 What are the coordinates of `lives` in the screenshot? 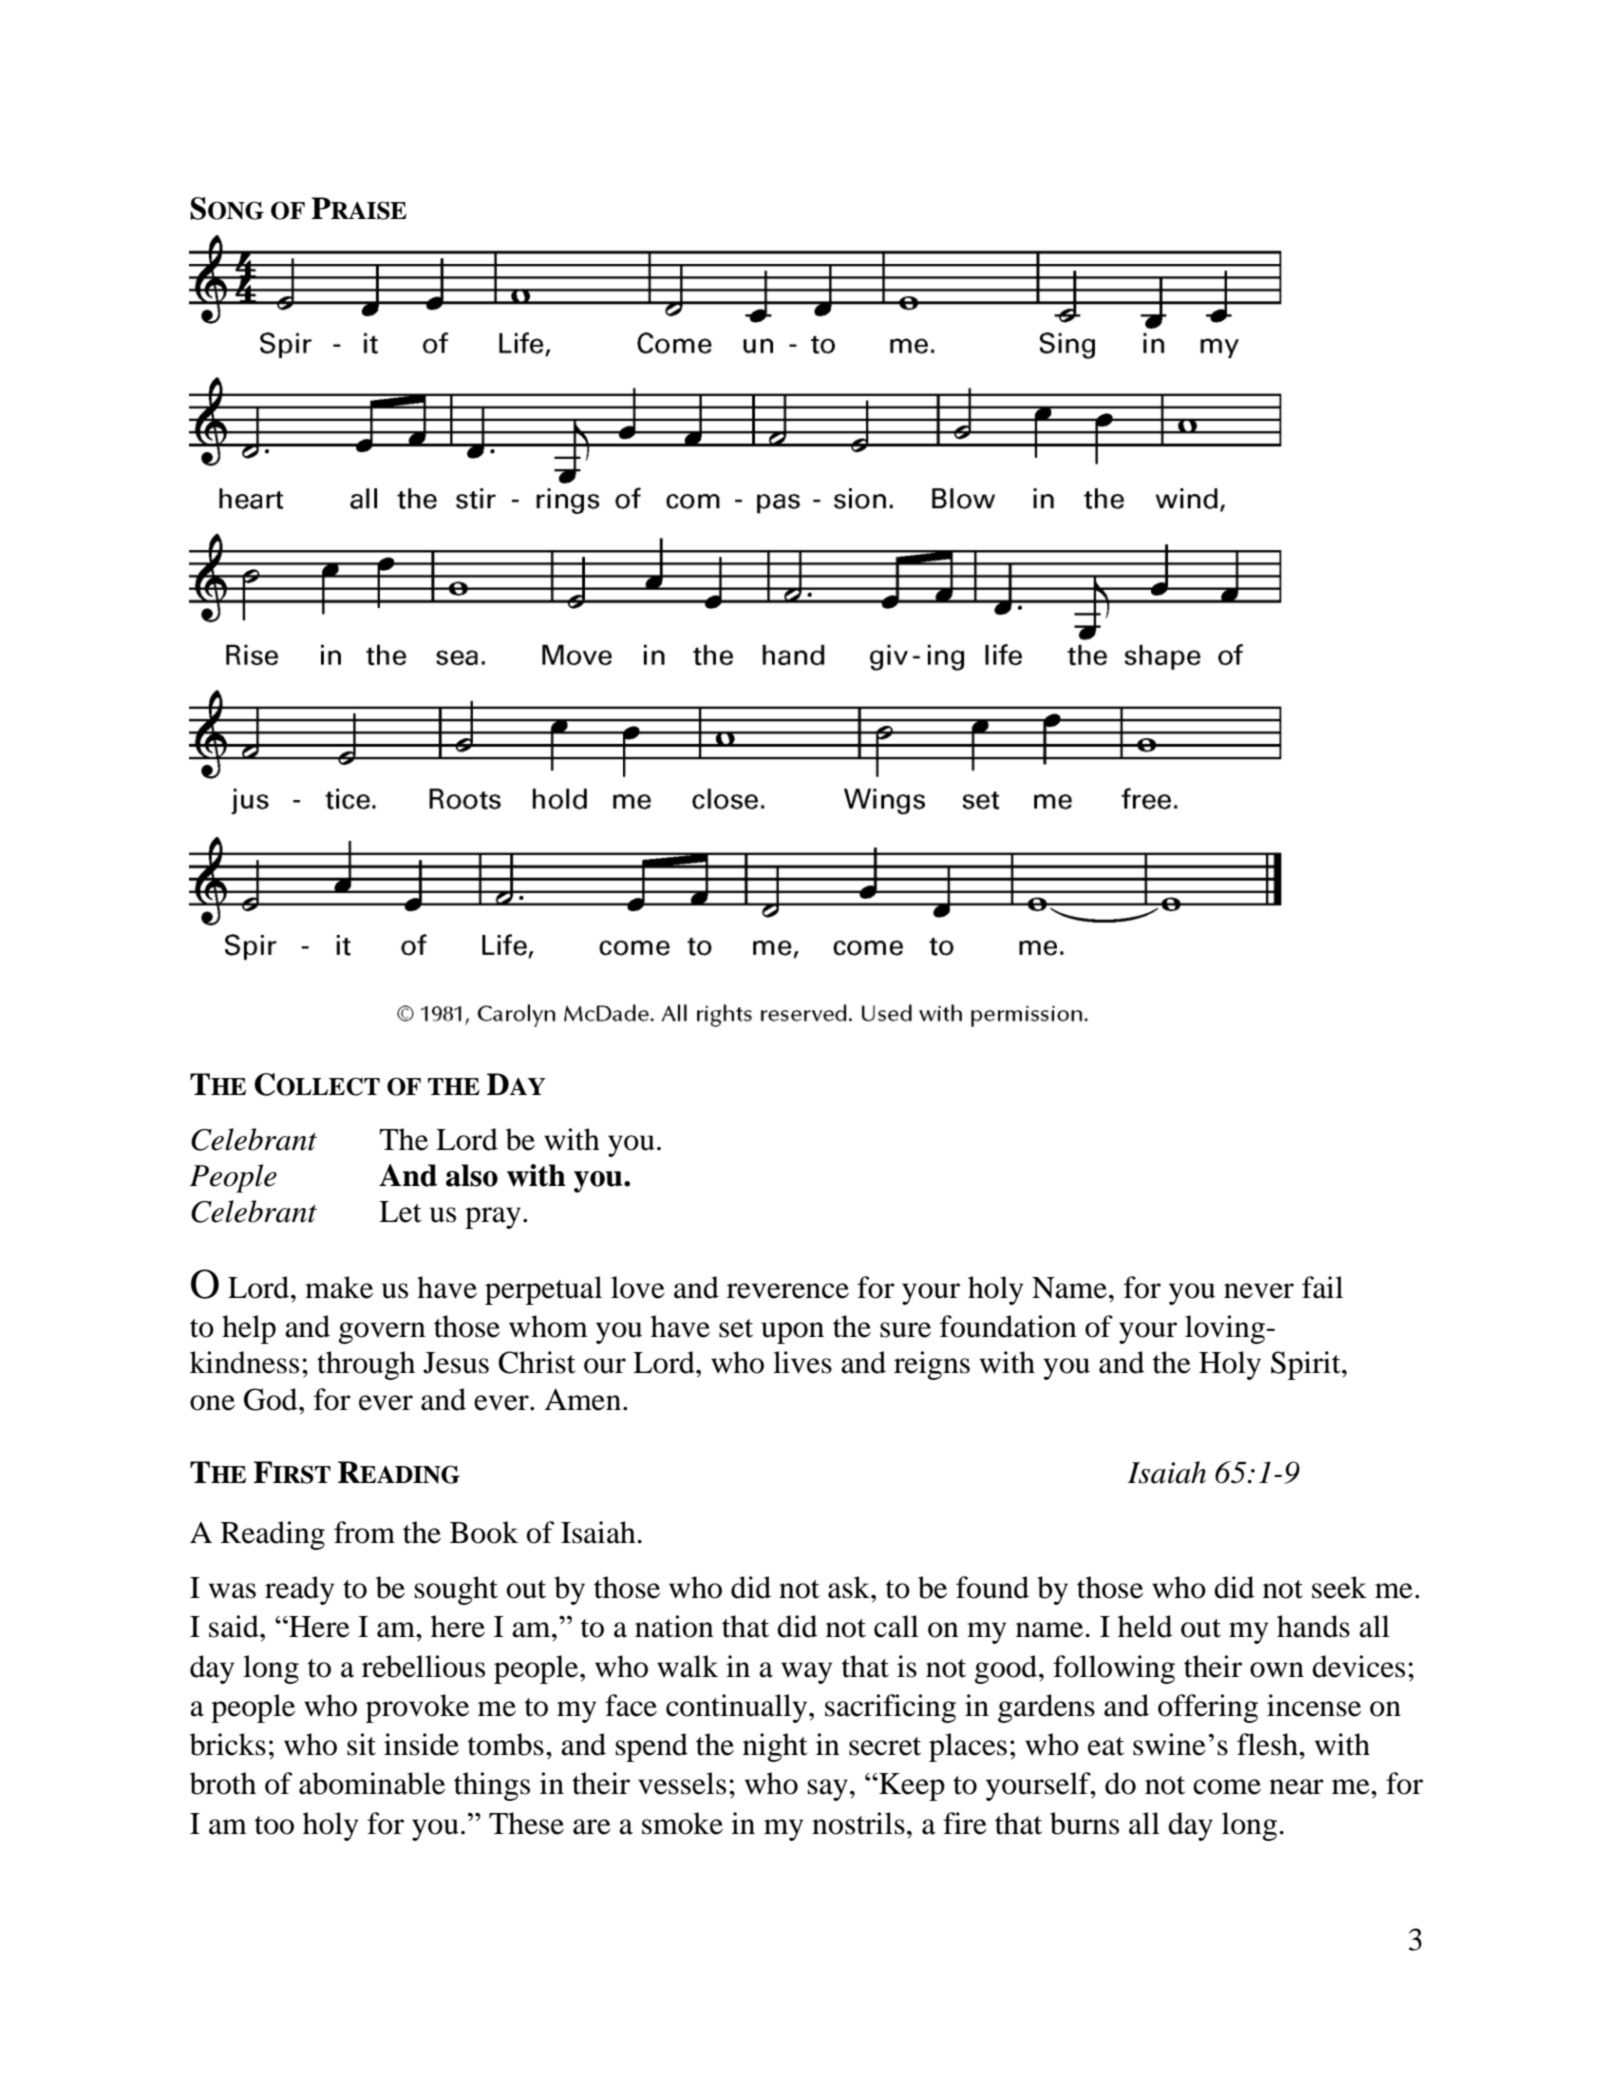 It's located at (802, 1362).
